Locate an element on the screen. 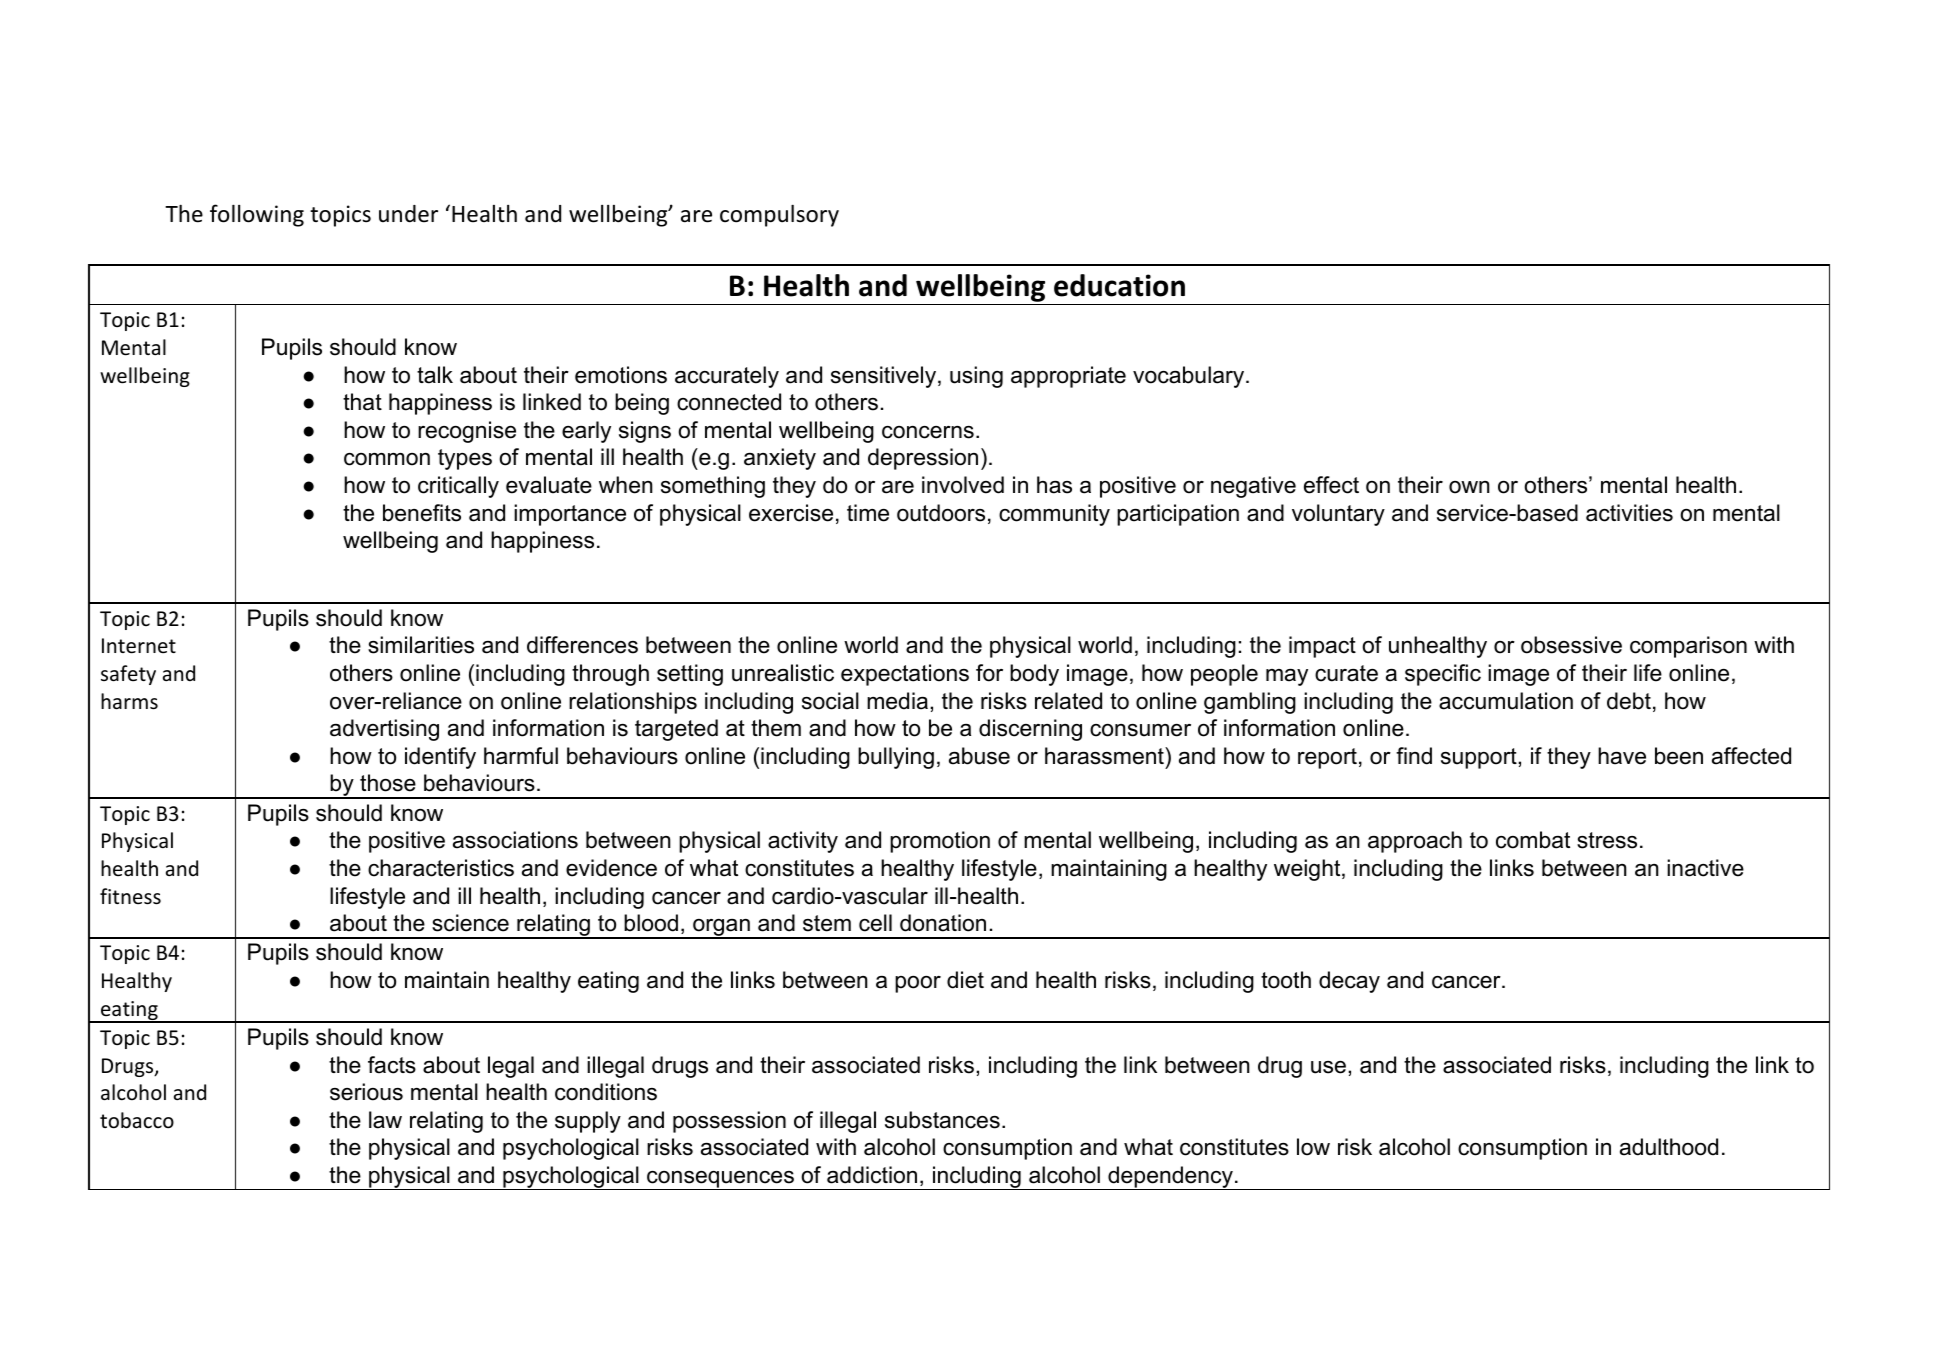  combat is located at coordinates (1533, 840).
